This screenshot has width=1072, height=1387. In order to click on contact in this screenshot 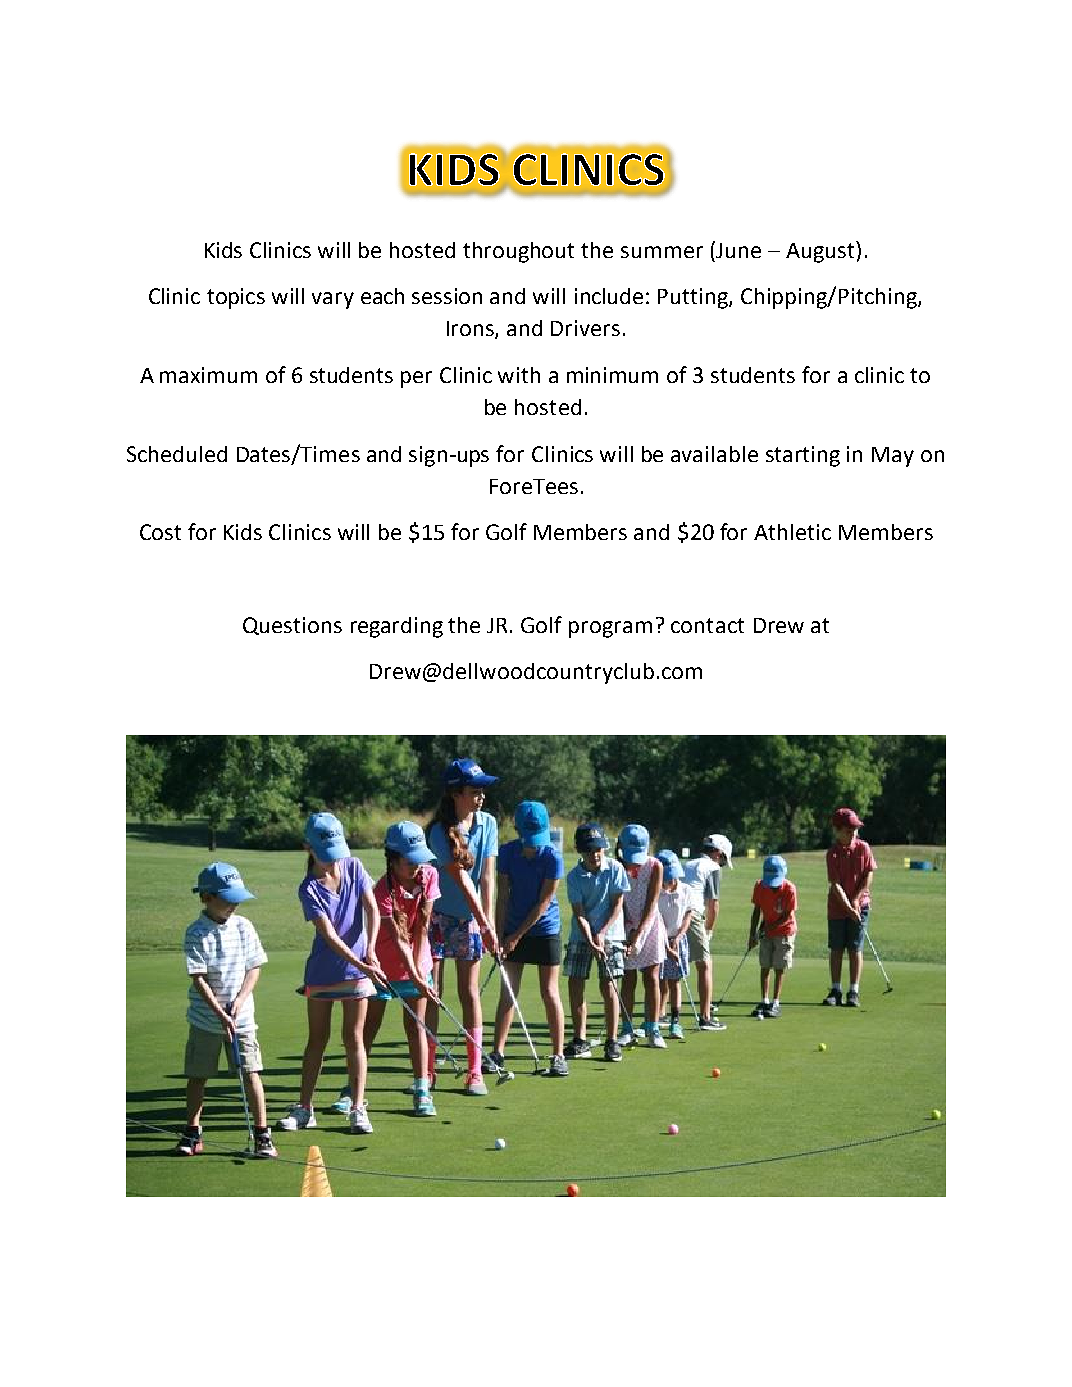, I will do `click(707, 625)`.
